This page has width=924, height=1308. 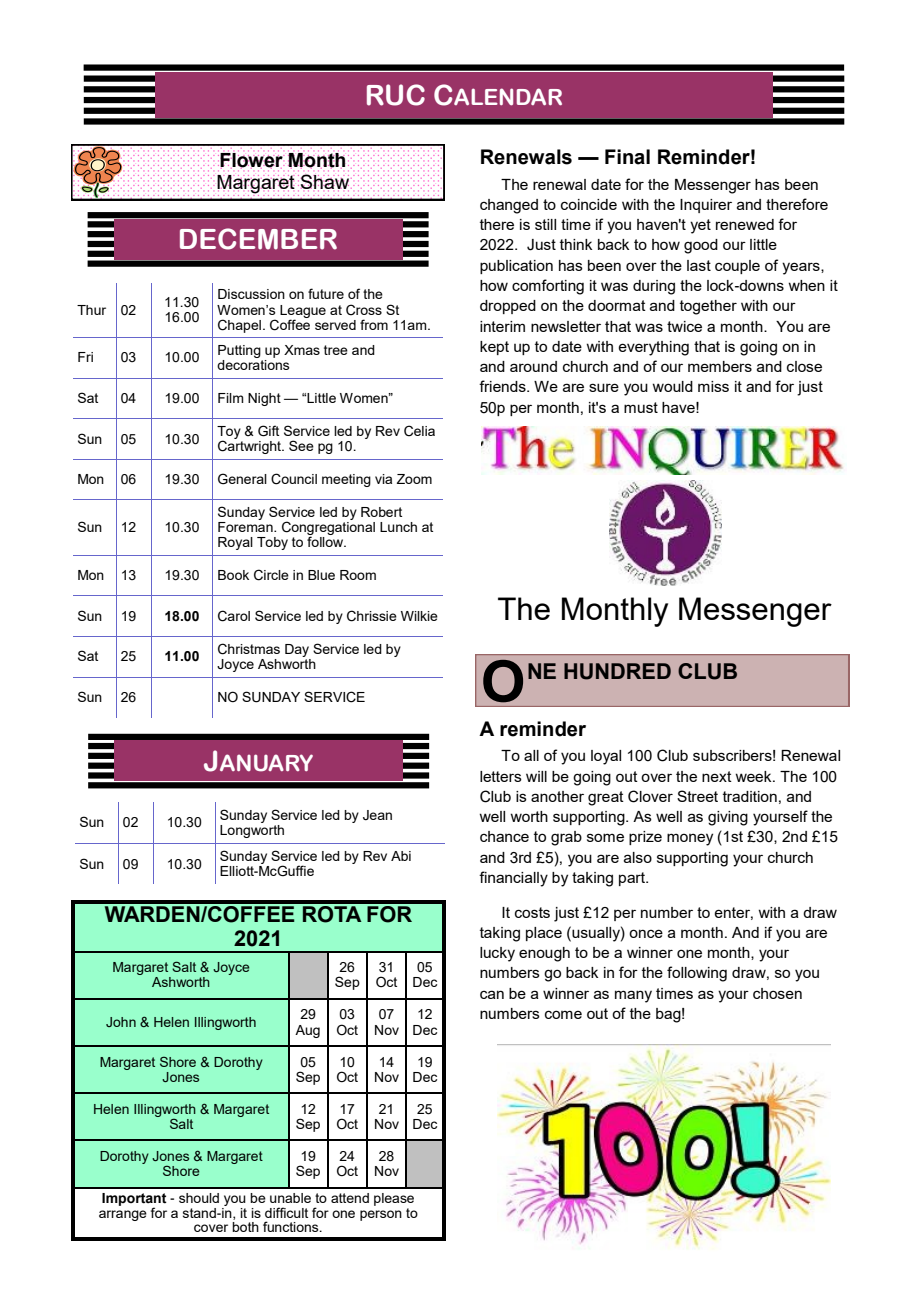 I want to click on miss, so click(x=713, y=386).
